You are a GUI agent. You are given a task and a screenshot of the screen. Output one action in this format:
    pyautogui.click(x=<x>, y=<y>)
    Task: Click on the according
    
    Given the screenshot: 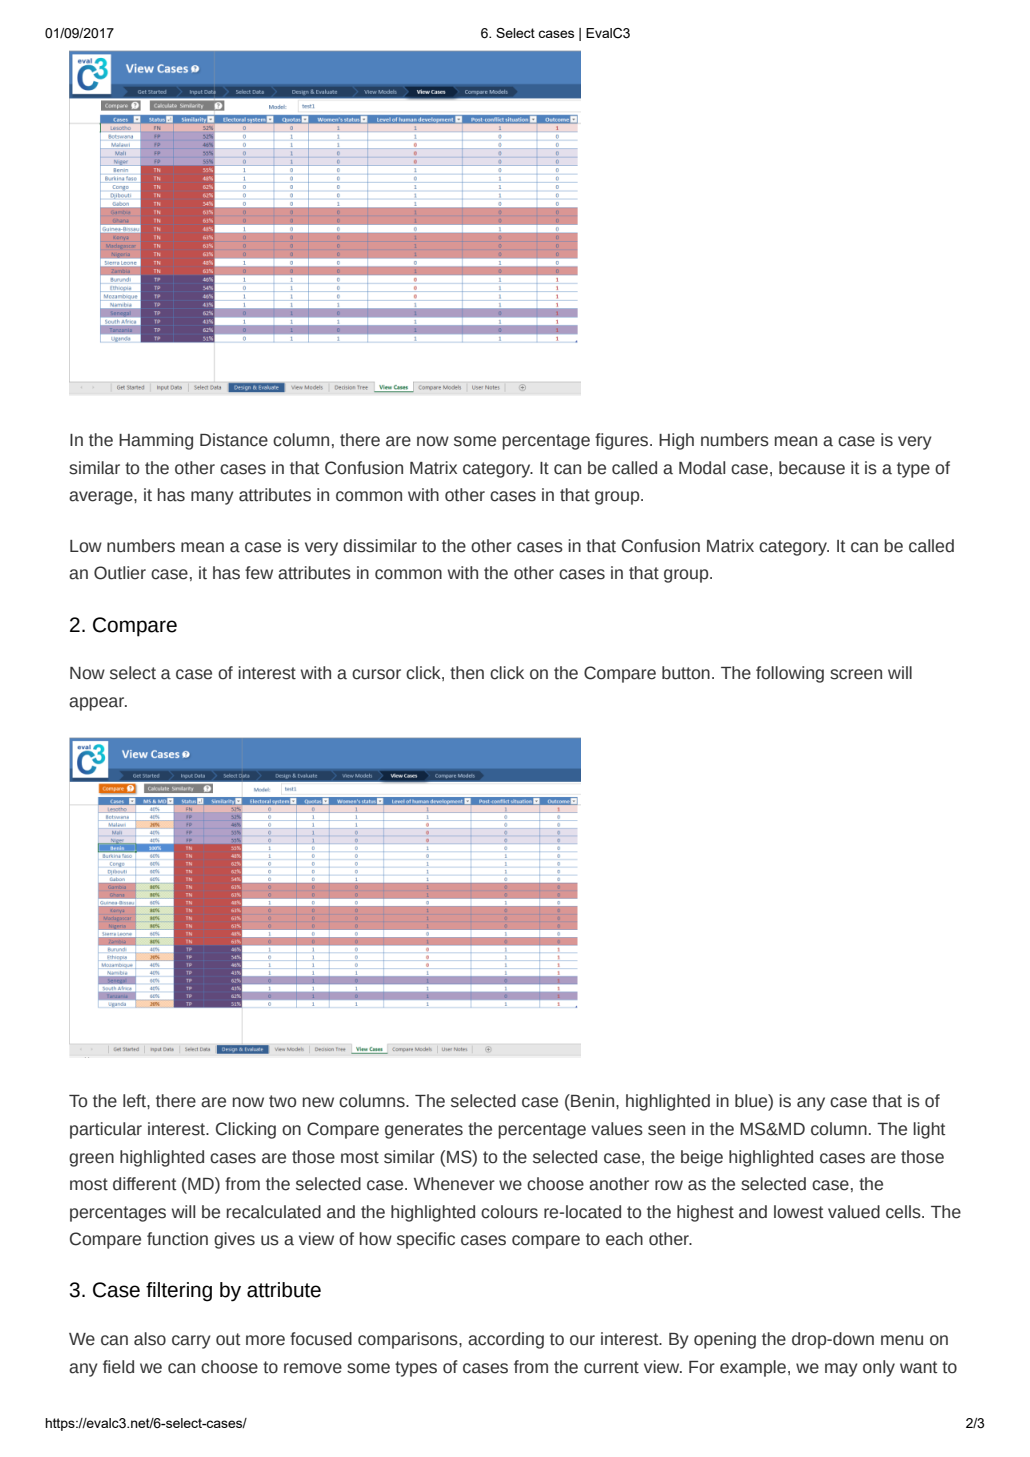 What is the action you would take?
    pyautogui.click(x=506, y=1340)
